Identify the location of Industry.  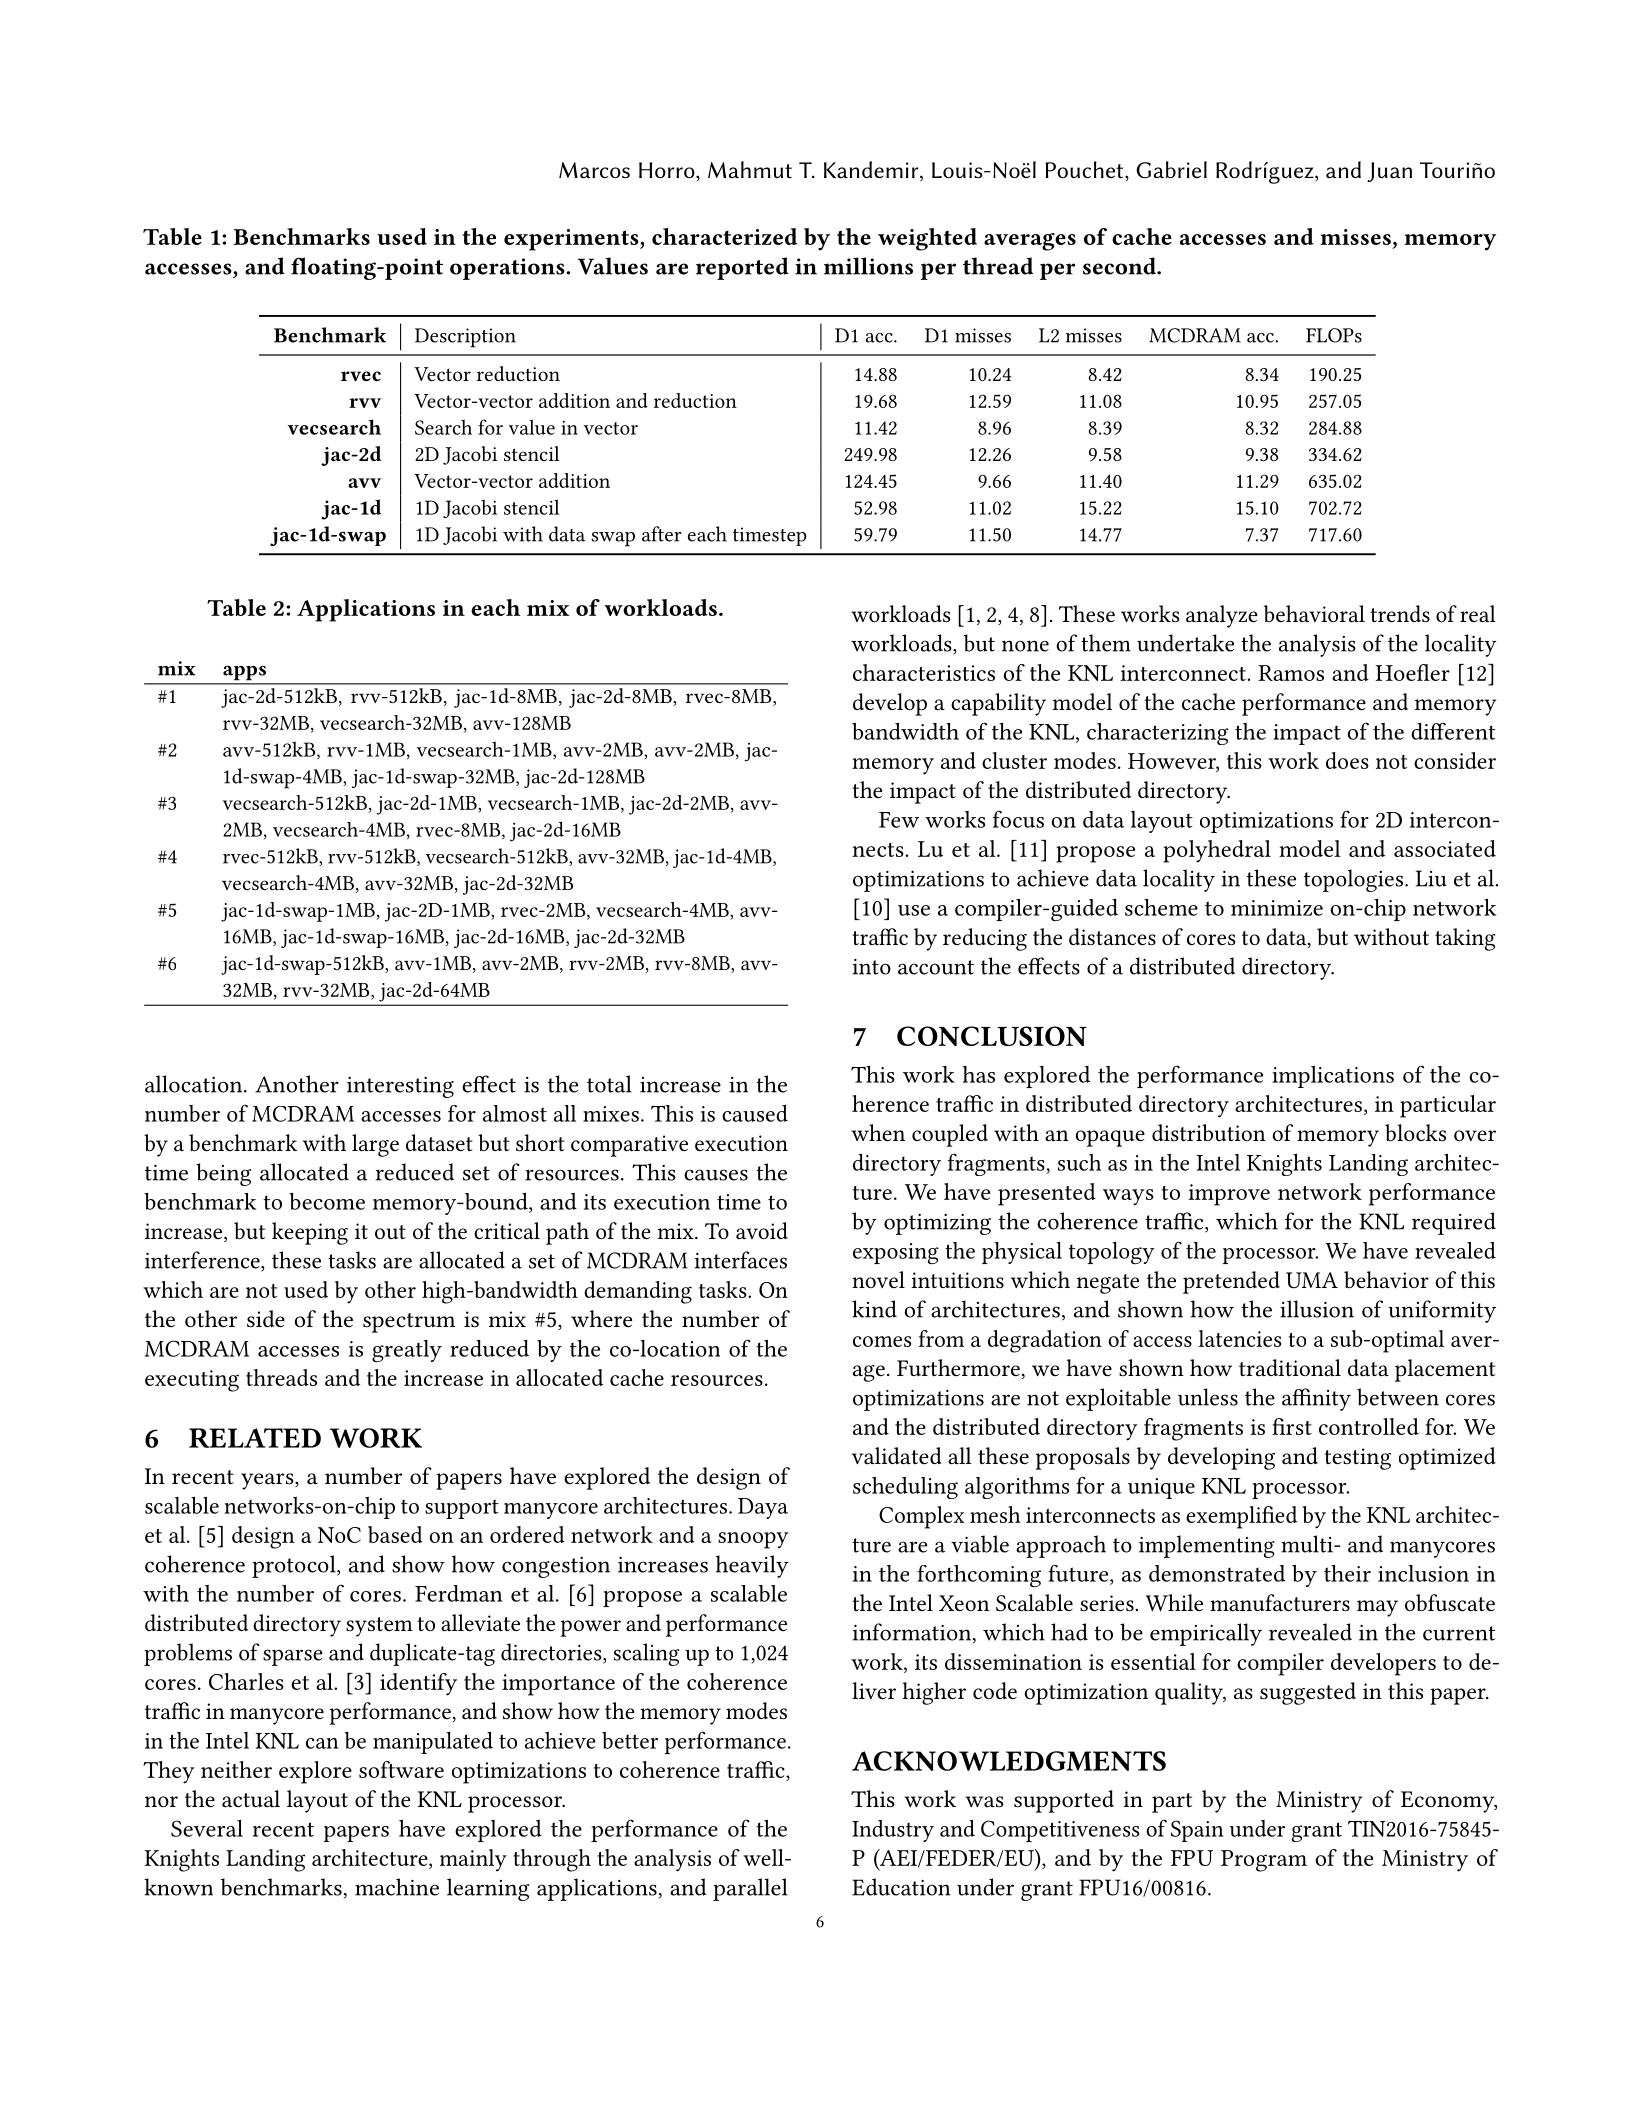
(893, 1831).
